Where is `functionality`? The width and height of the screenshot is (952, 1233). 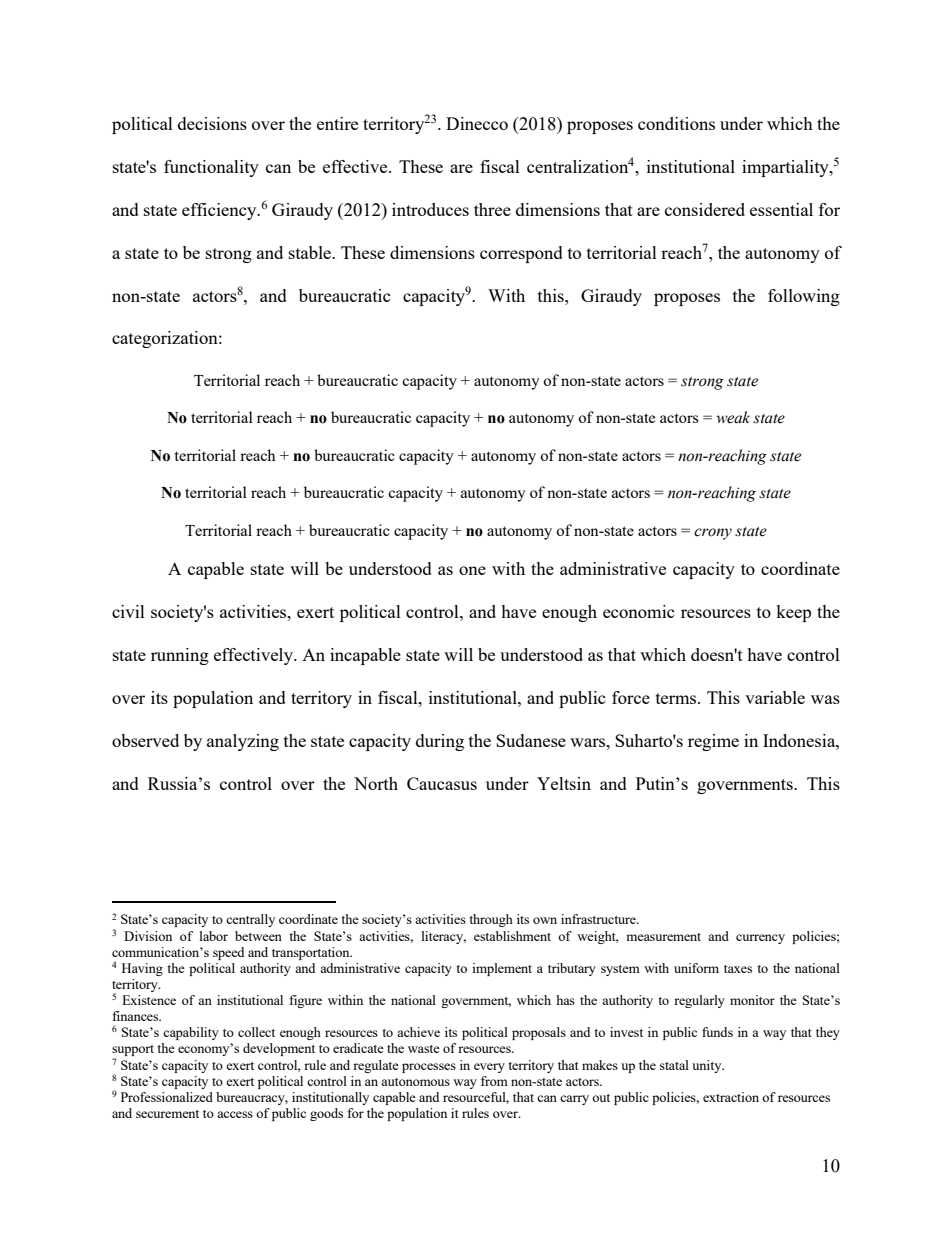
functionality is located at coordinates (211, 168).
